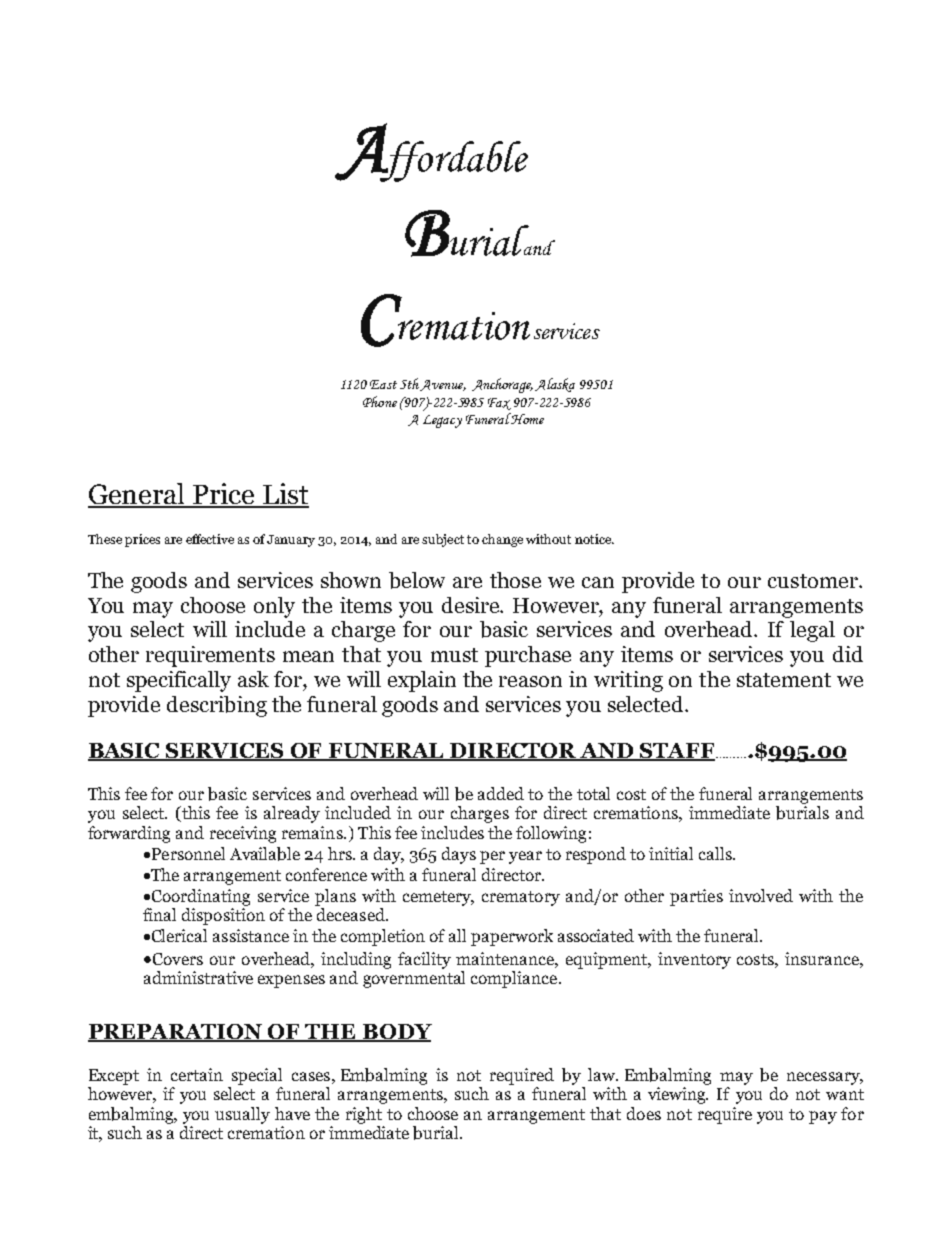 The height and width of the page is (1233, 952). Describe the element at coordinates (555, 385) in the page. I see `Alaska` at that location.
